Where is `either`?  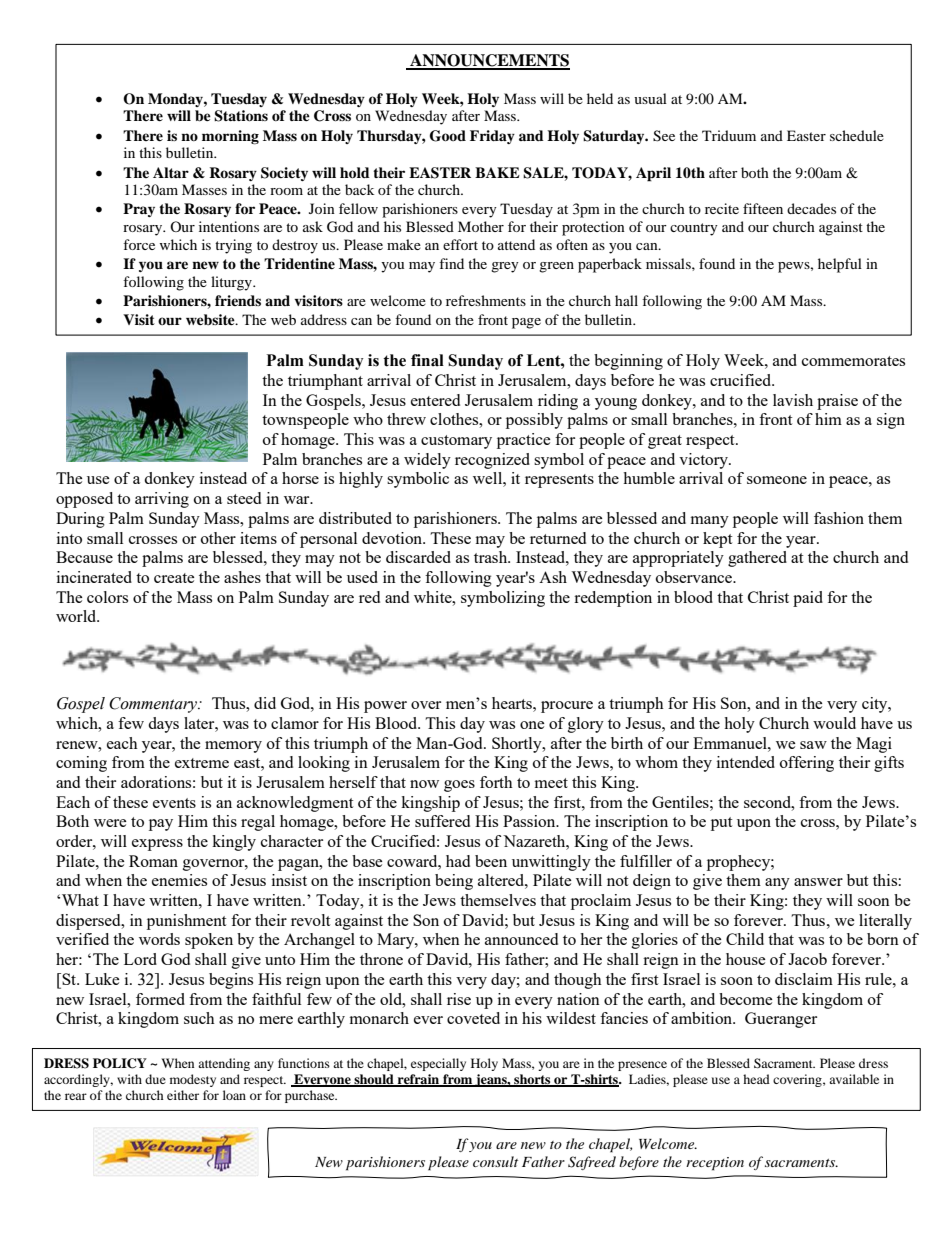
either is located at coordinates (183, 1095).
